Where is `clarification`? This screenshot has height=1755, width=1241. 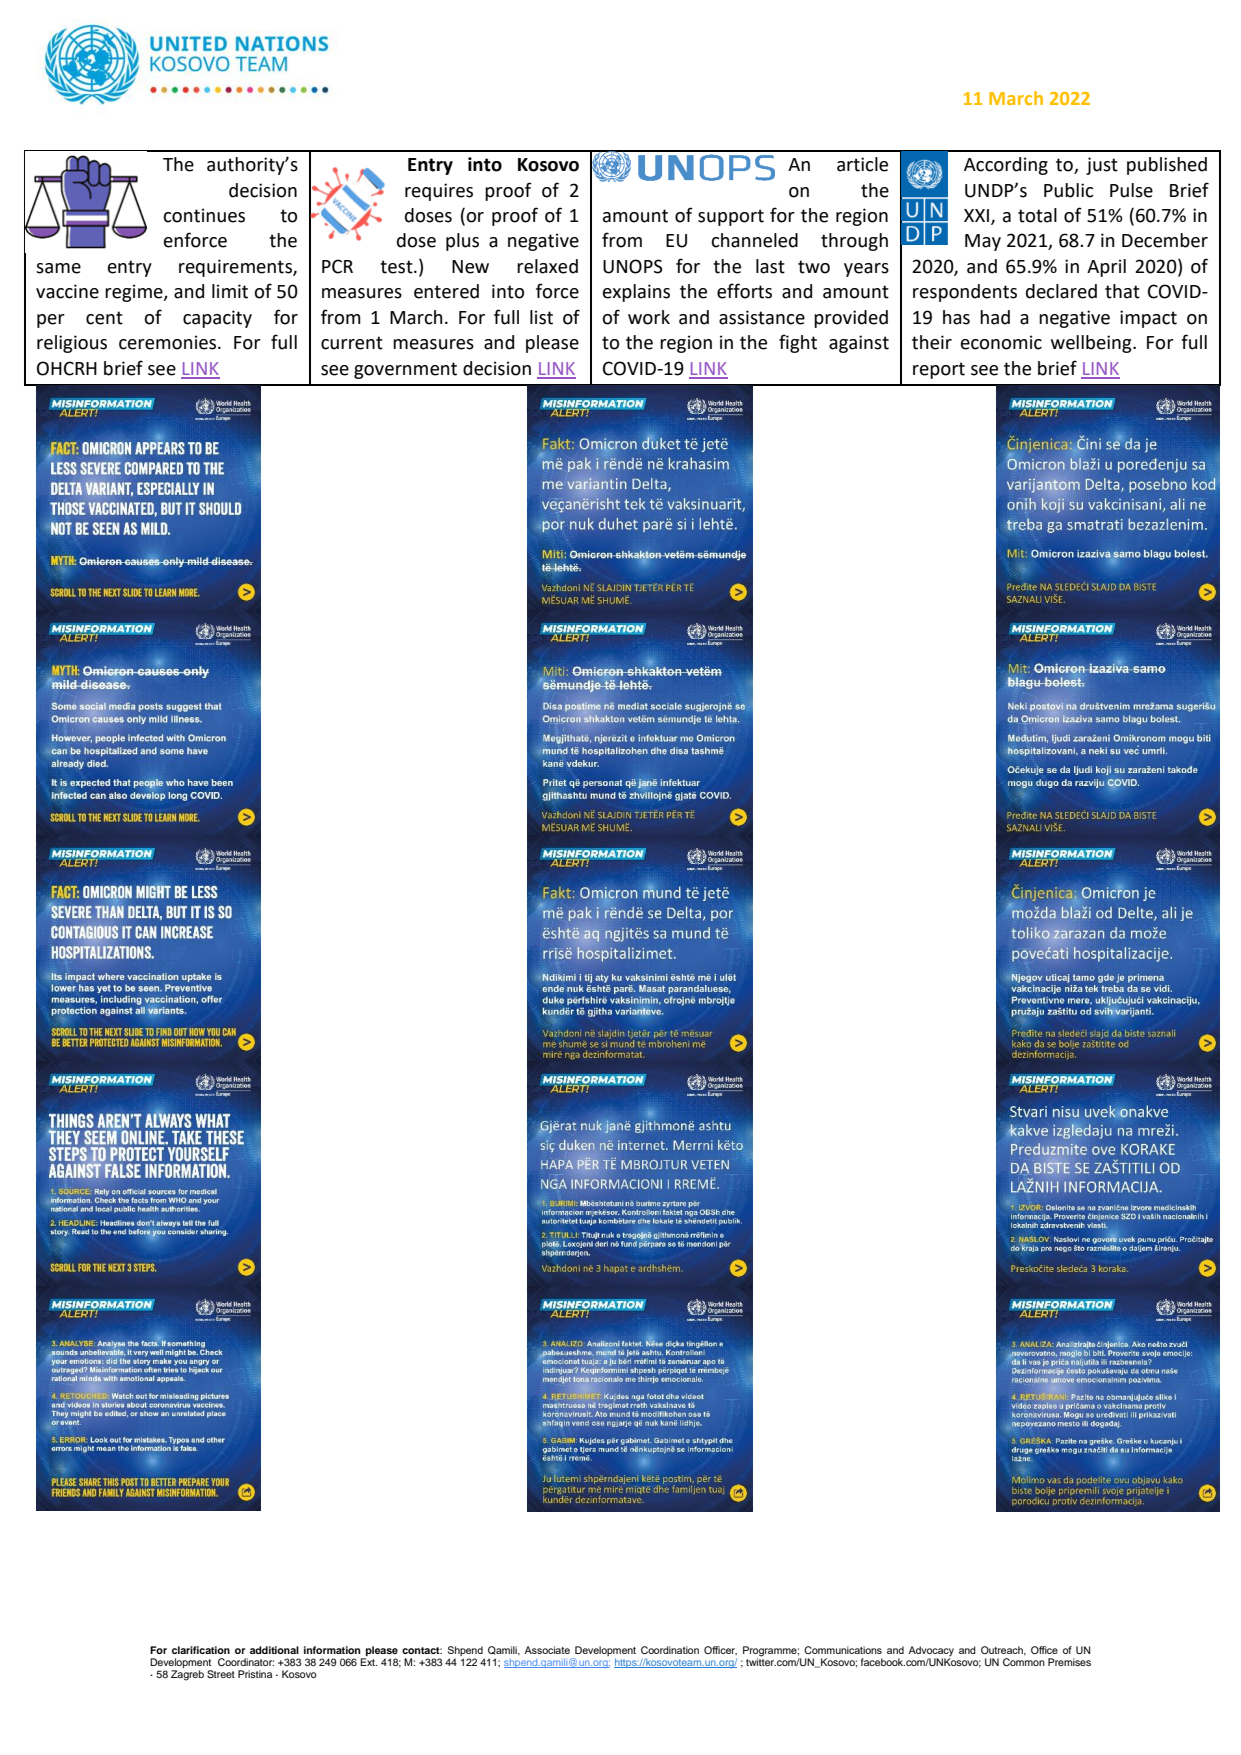
clarification is located at coordinates (201, 1650).
